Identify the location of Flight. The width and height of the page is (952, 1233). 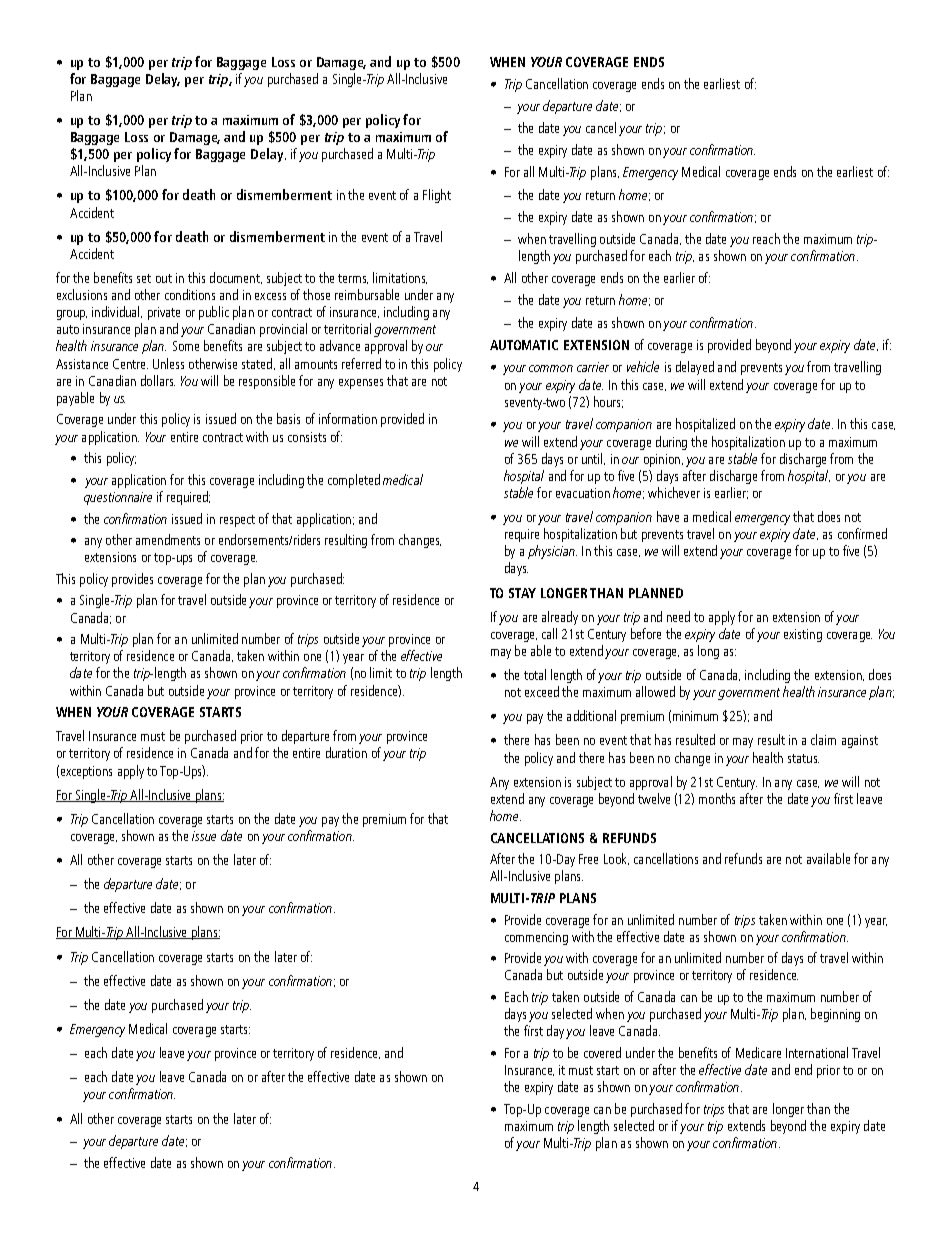
(437, 196).
